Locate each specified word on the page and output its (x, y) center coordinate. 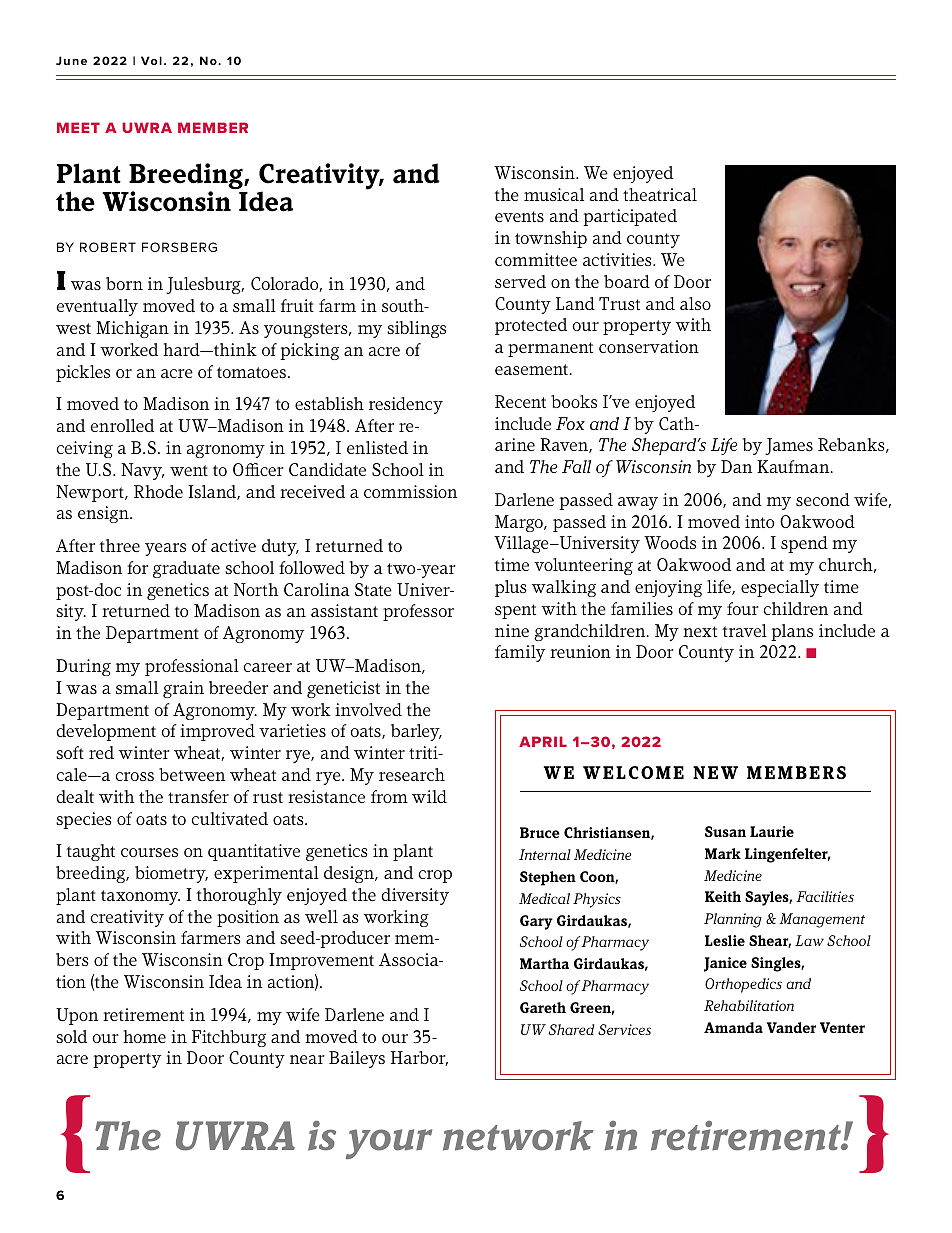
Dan (736, 466)
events (519, 216)
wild (429, 796)
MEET (78, 127)
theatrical (660, 194)
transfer (198, 796)
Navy (142, 471)
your (389, 1144)
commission (410, 491)
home (144, 1036)
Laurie (772, 831)
